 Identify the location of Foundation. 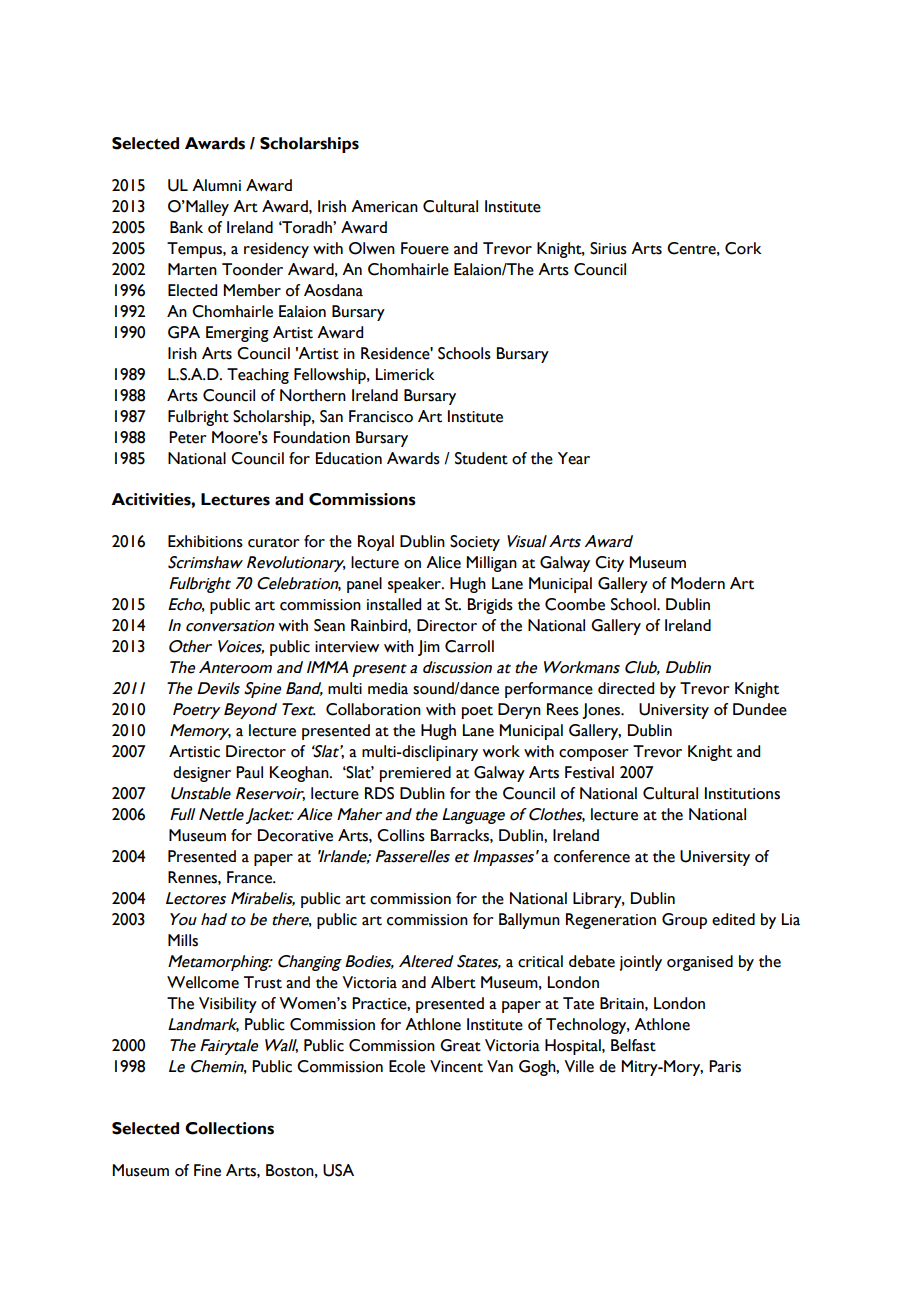
(312, 437).
